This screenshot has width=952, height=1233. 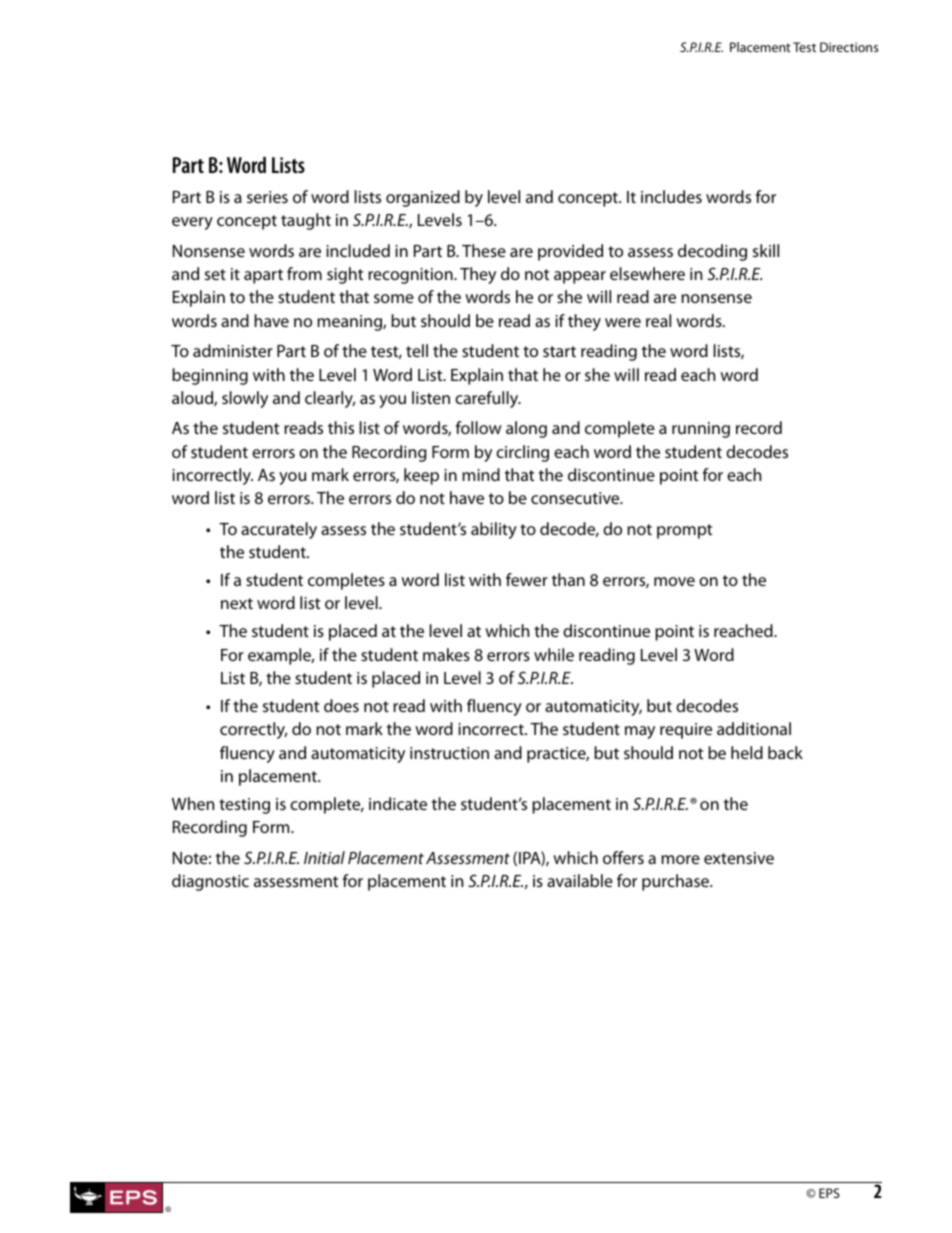 I want to click on EPS, so click(x=829, y=1193).
